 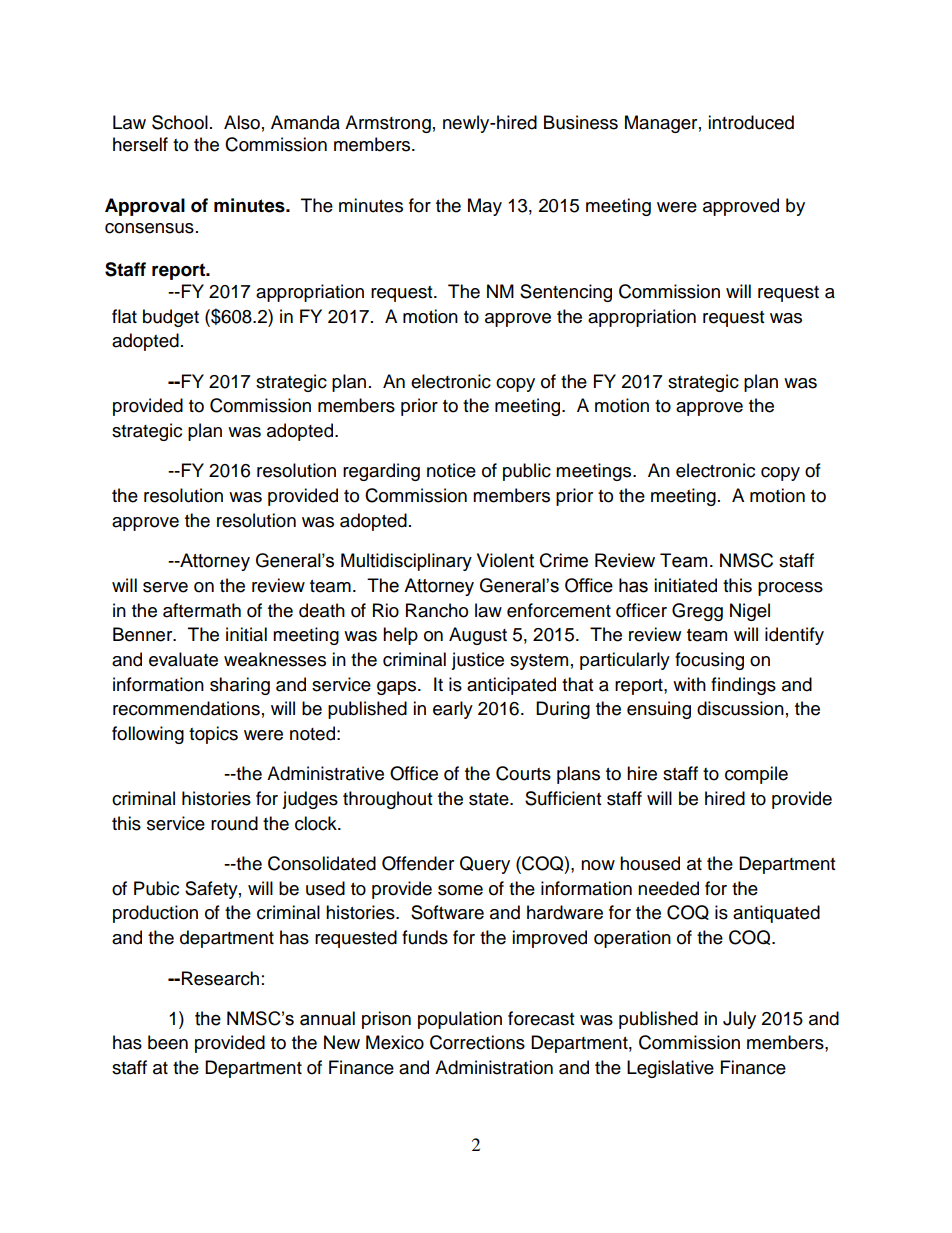 I want to click on Armstrong, so click(x=388, y=124).
